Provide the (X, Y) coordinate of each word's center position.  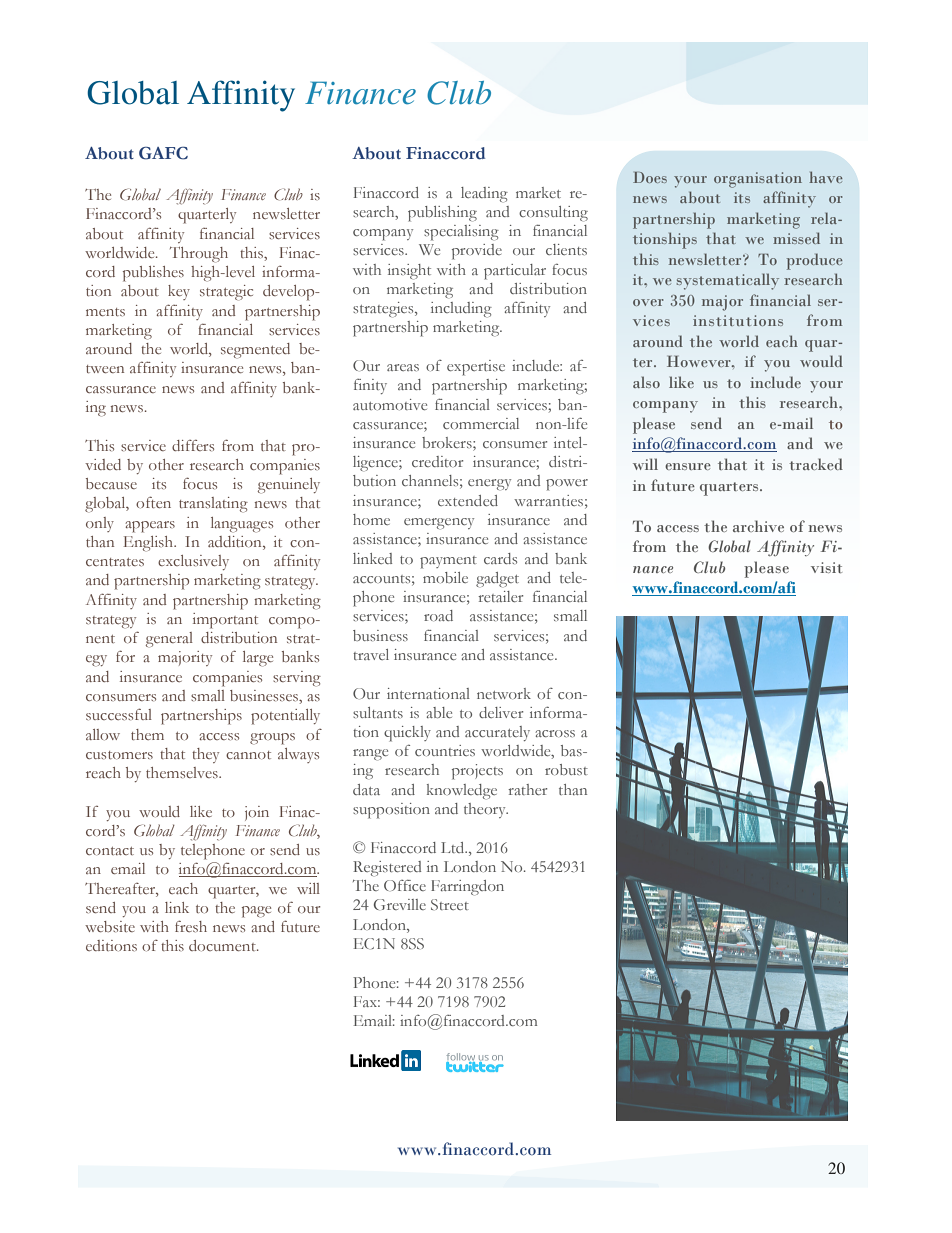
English (149, 544)
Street (450, 904)
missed (796, 238)
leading (484, 195)
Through (199, 255)
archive (758, 526)
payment (448, 562)
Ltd (454, 847)
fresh (191, 926)
